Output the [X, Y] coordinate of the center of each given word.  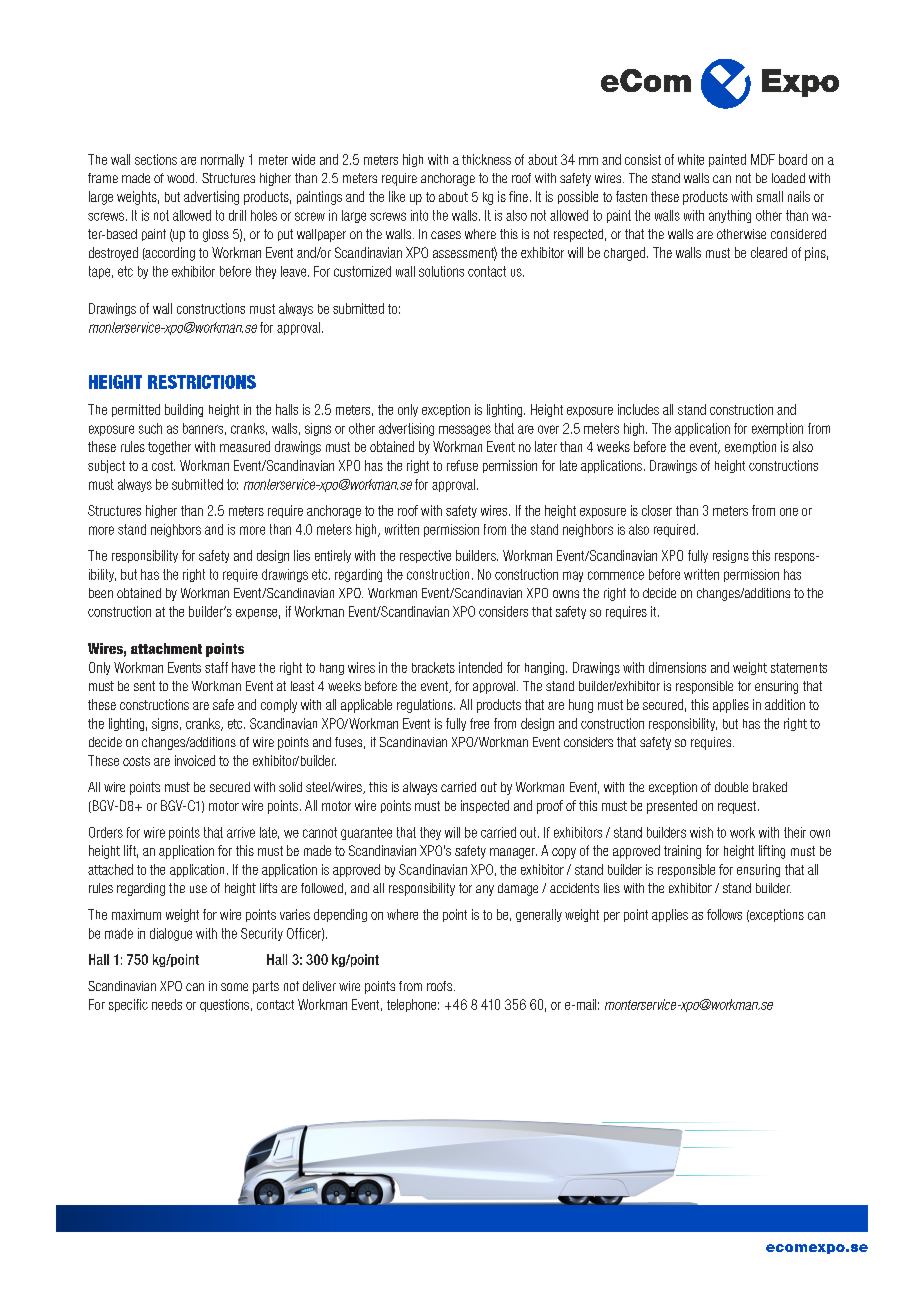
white [691, 159]
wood [182, 178]
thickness [486, 159]
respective [425, 556]
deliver [319, 986]
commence [616, 575]
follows [724, 914]
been [101, 593]
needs [167, 1004]
